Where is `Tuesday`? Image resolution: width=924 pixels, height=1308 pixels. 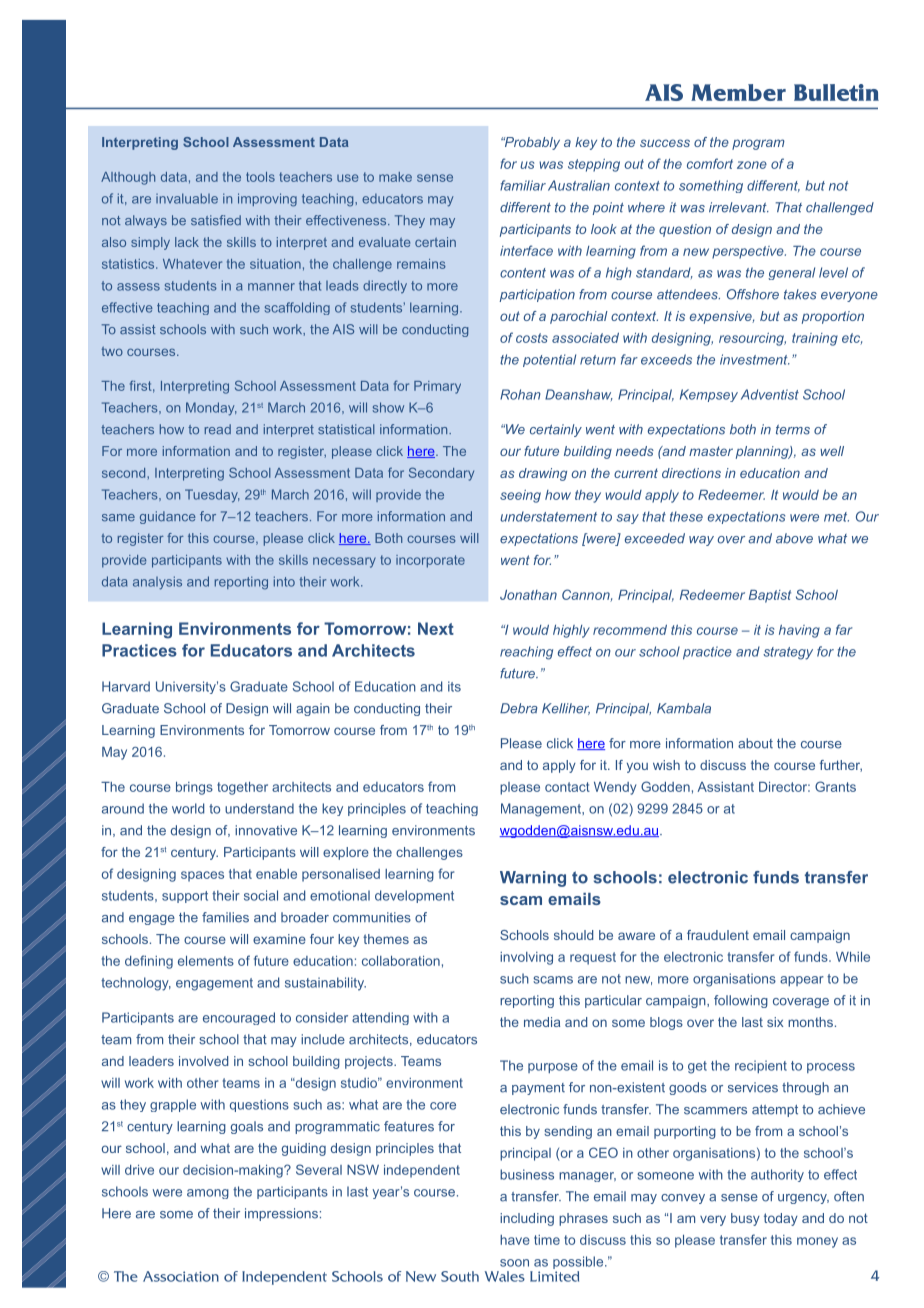
Tuesday is located at coordinates (212, 496).
